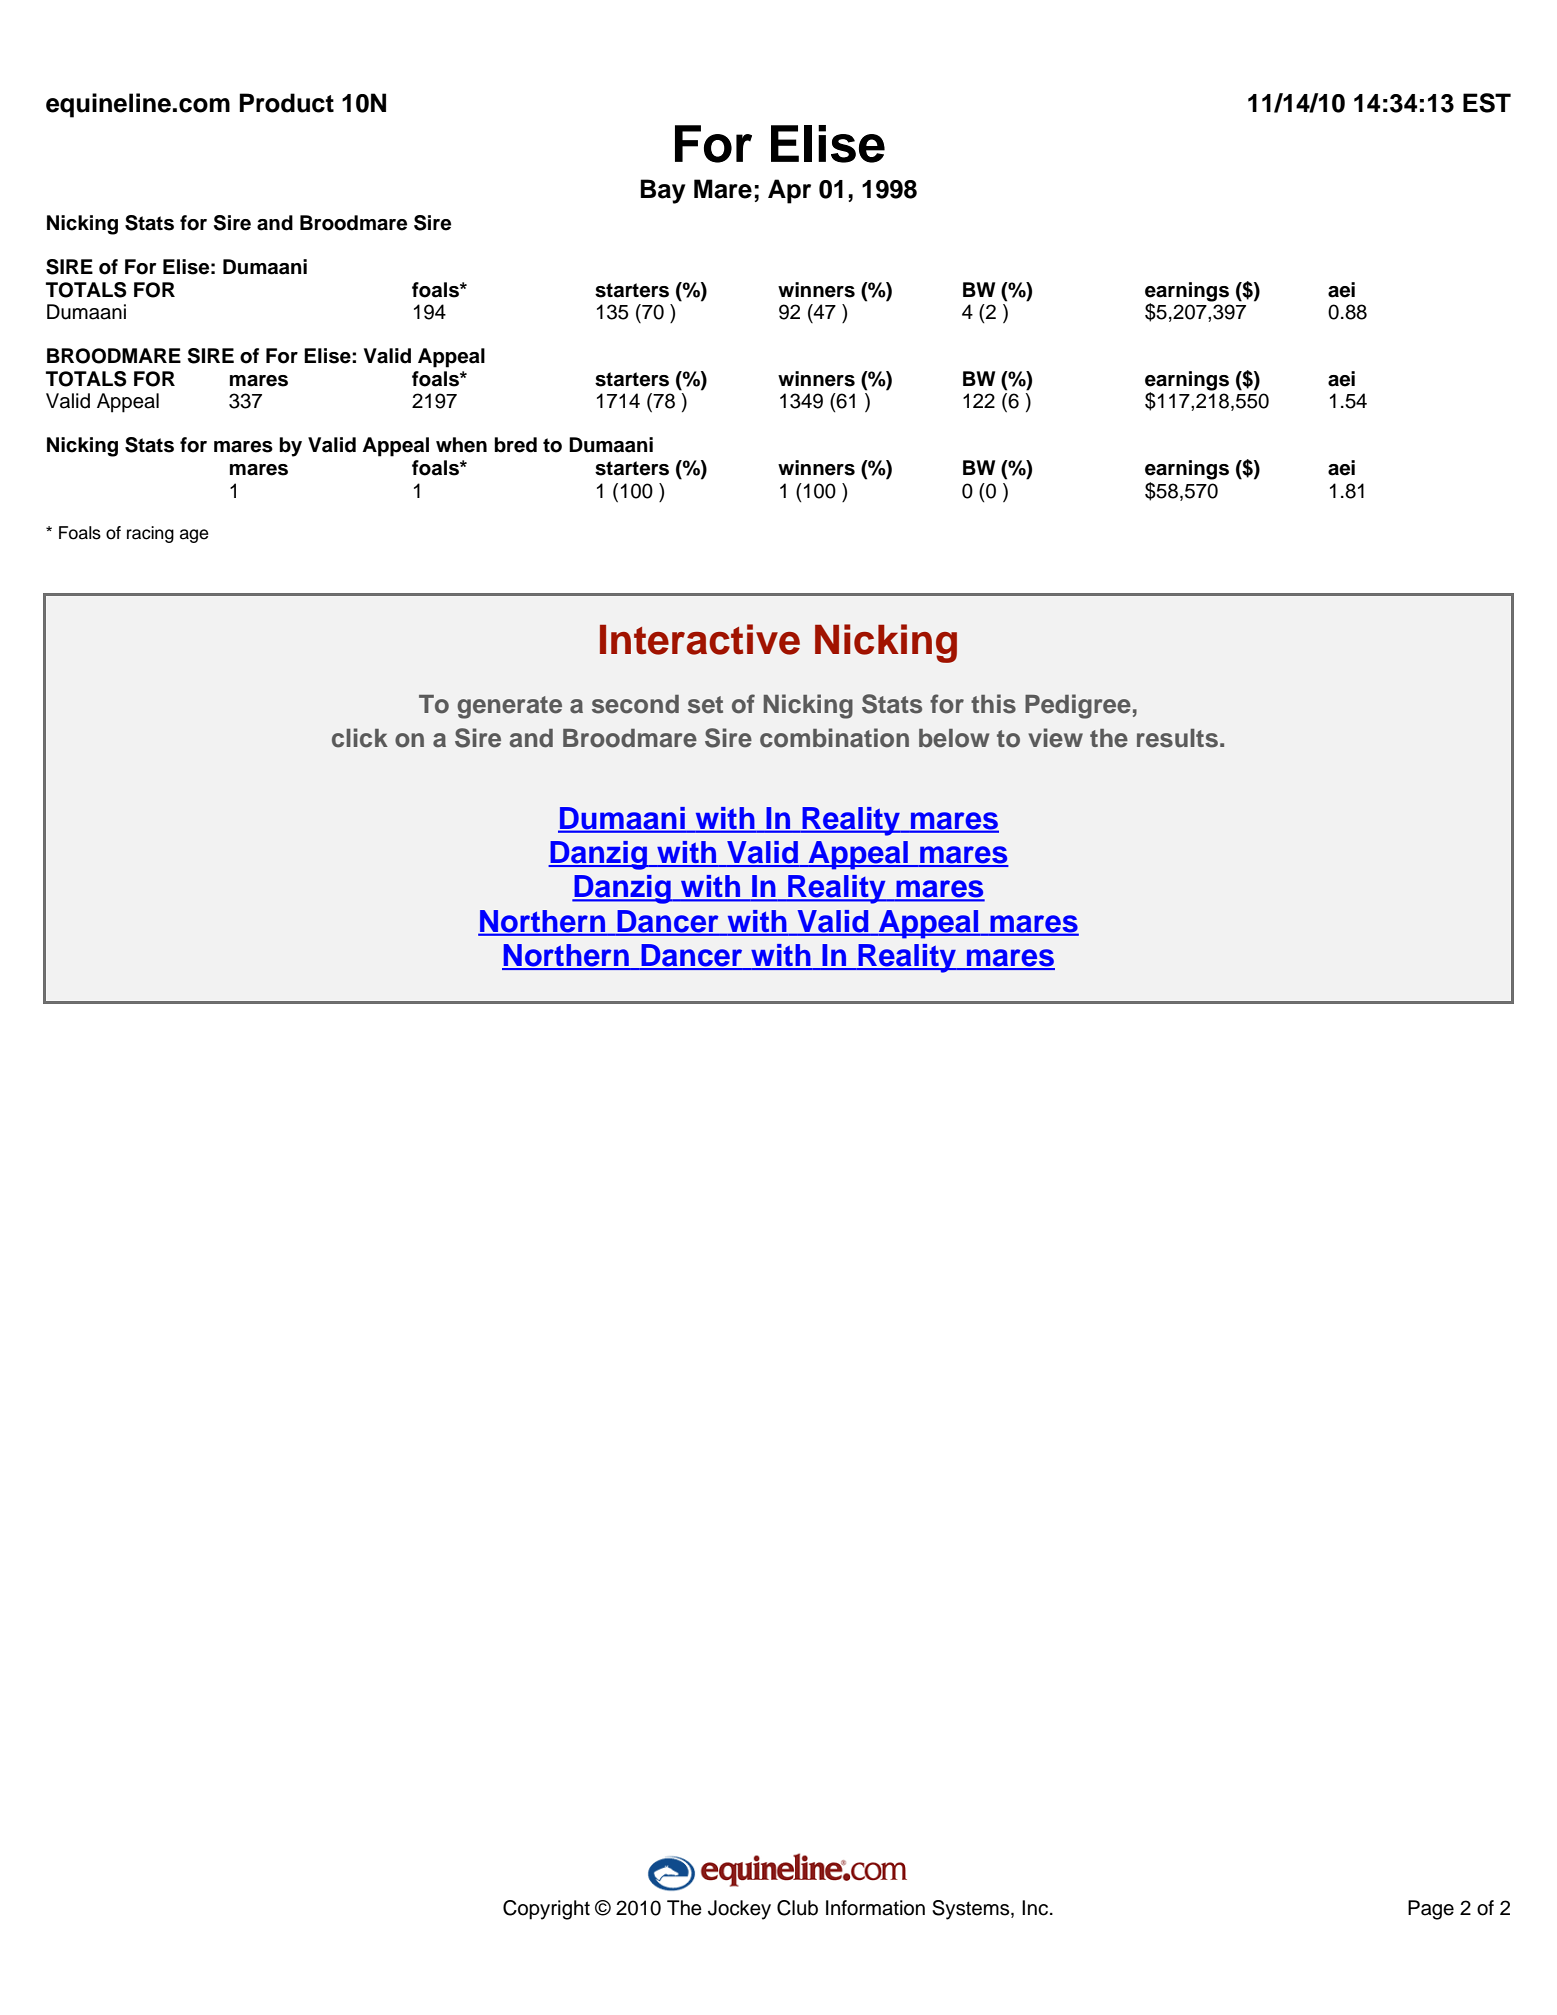  I want to click on results, so click(1177, 738).
